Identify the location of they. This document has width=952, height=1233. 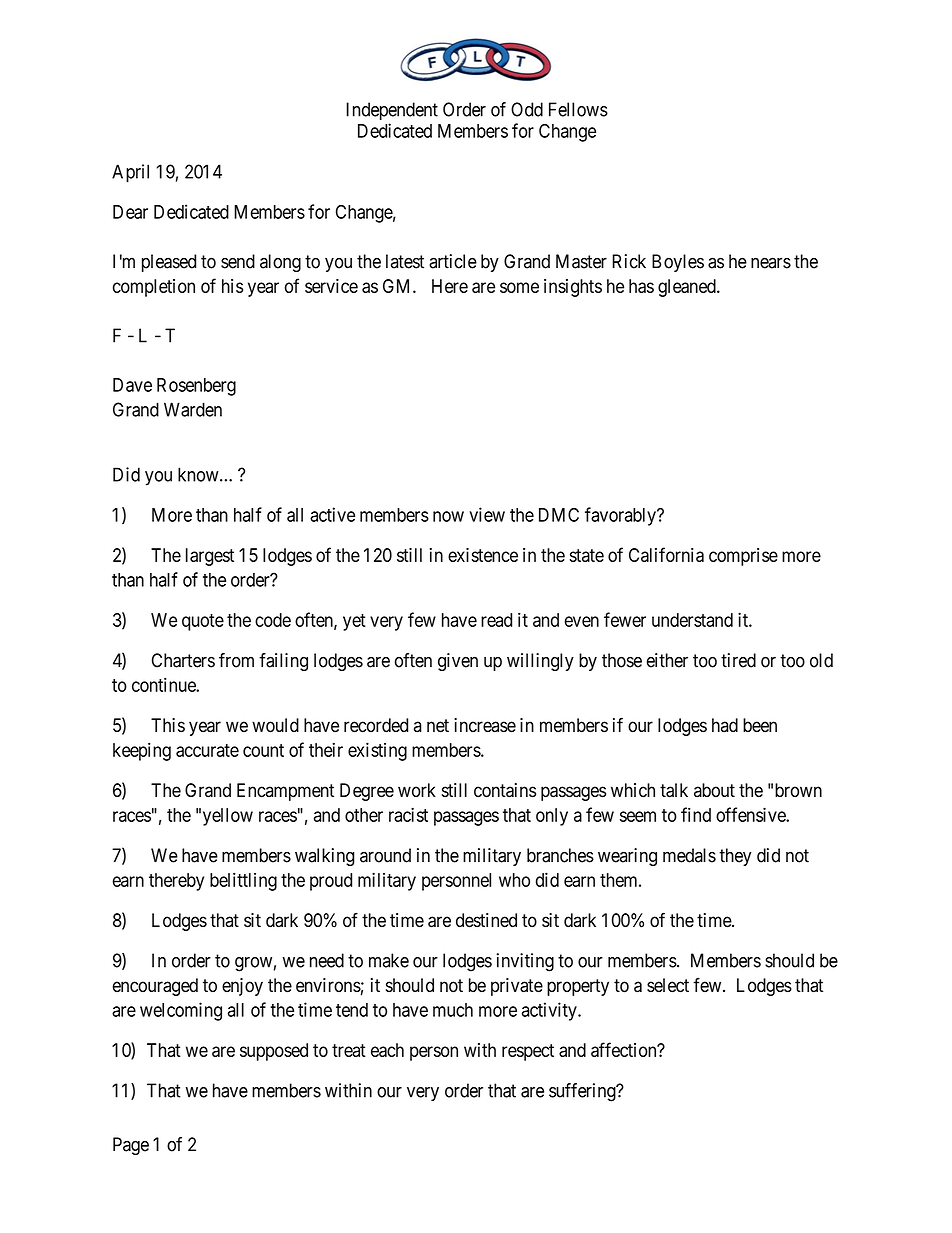
(735, 857).
